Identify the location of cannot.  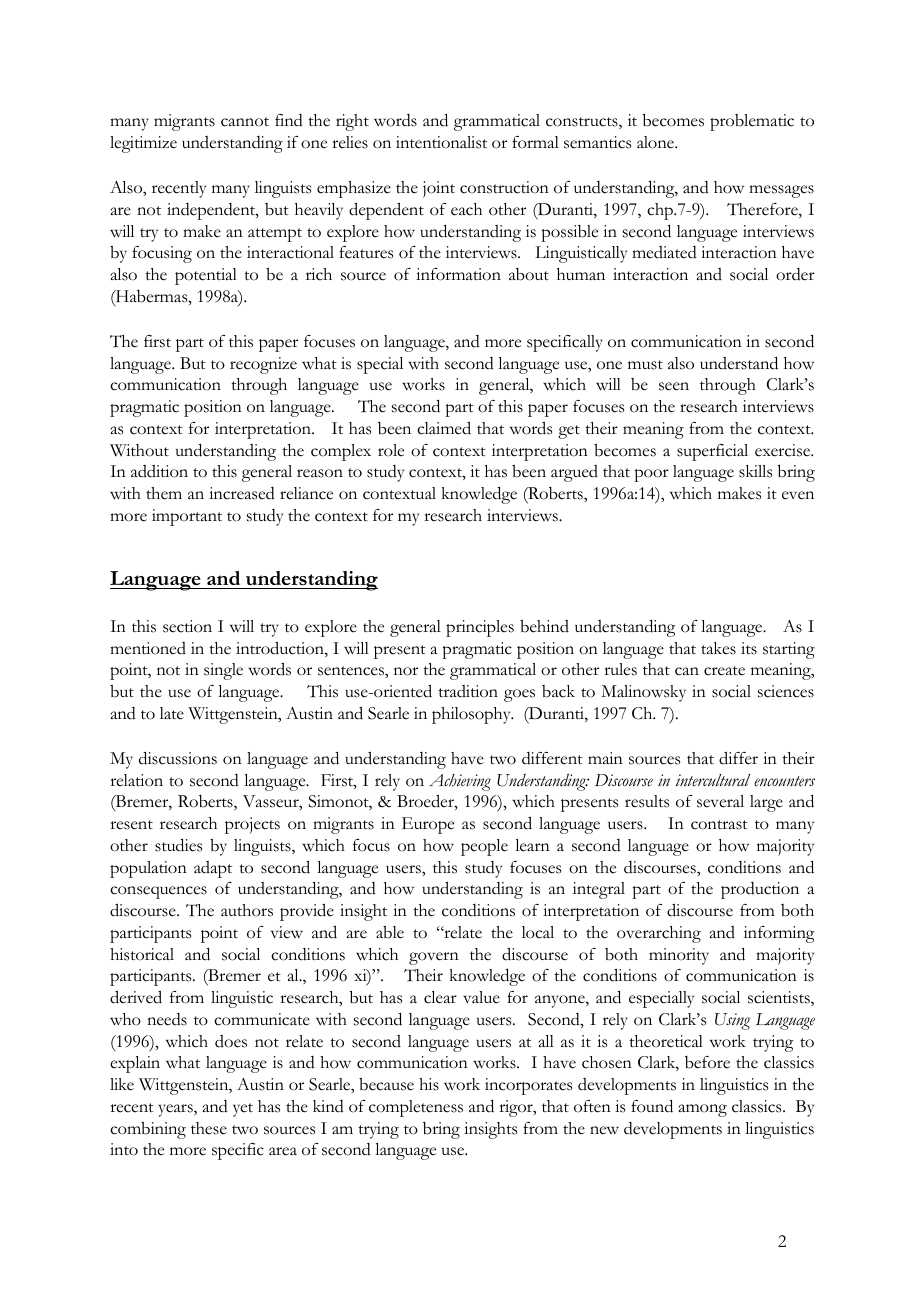
(245, 122).
